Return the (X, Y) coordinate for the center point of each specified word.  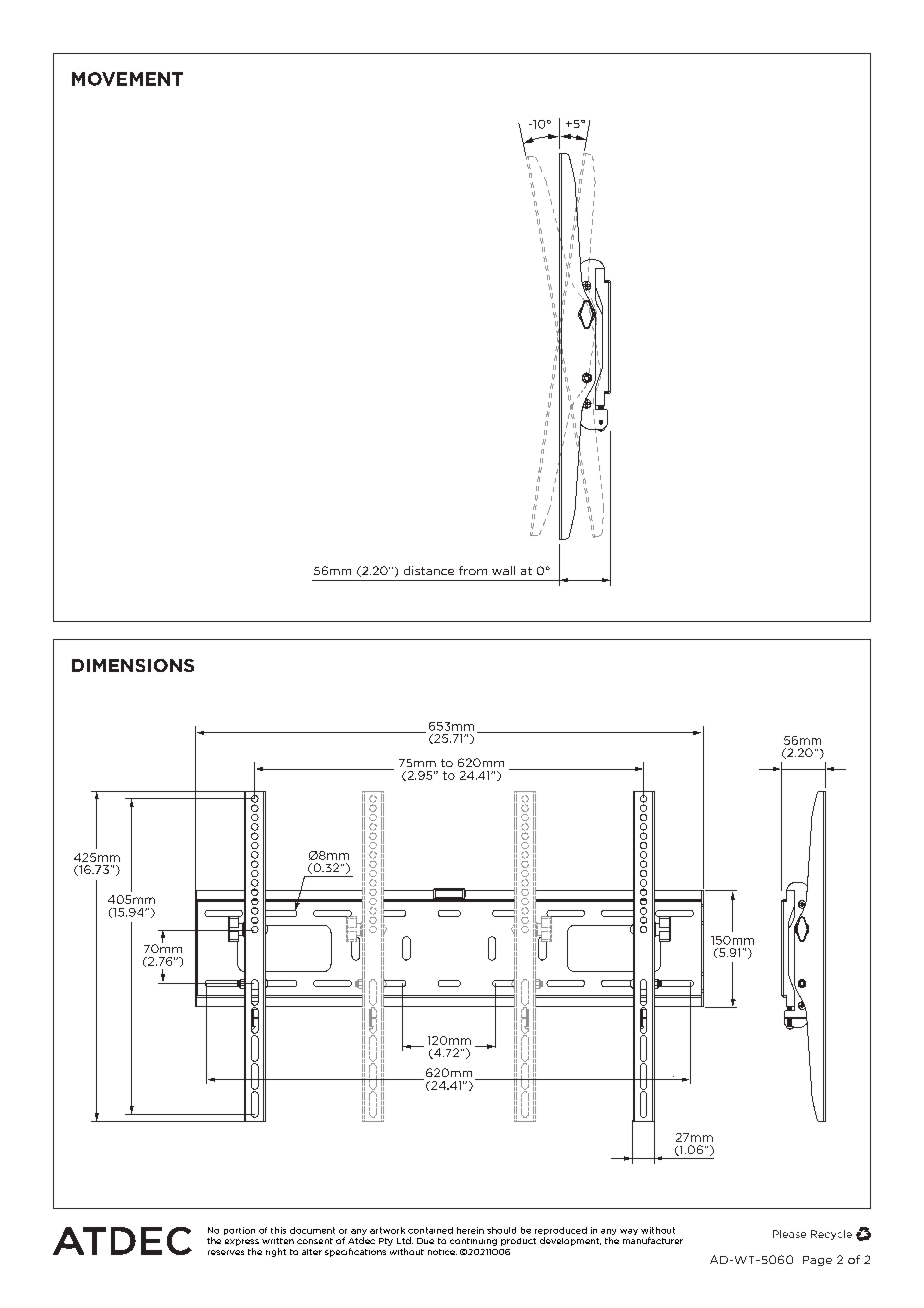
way (629, 1232)
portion (239, 1231)
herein (470, 1230)
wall (503, 570)
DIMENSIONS (133, 665)
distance (429, 570)
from (473, 570)
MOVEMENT (127, 79)
